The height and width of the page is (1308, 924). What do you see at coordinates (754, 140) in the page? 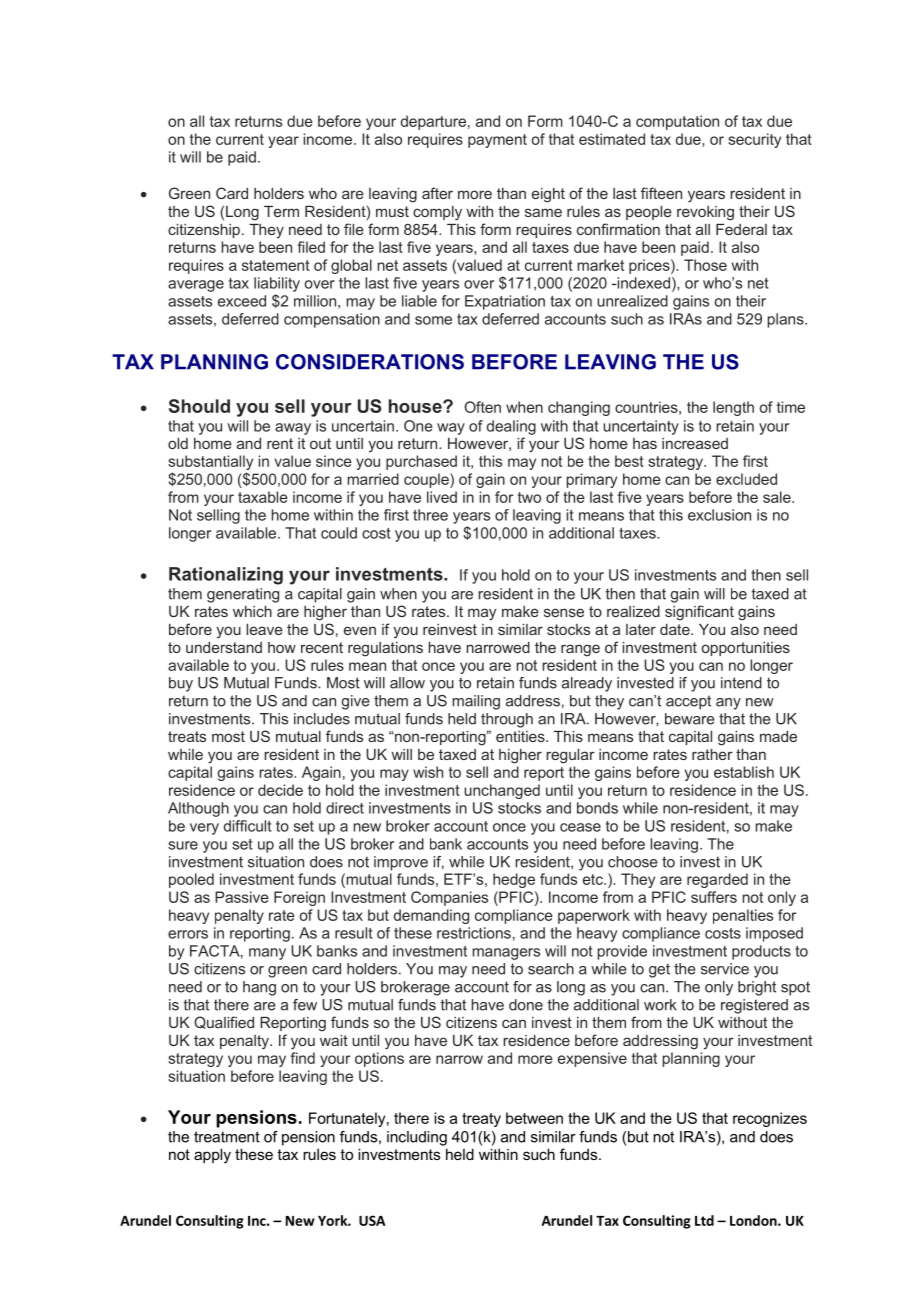
I see `security` at bounding box center [754, 140].
